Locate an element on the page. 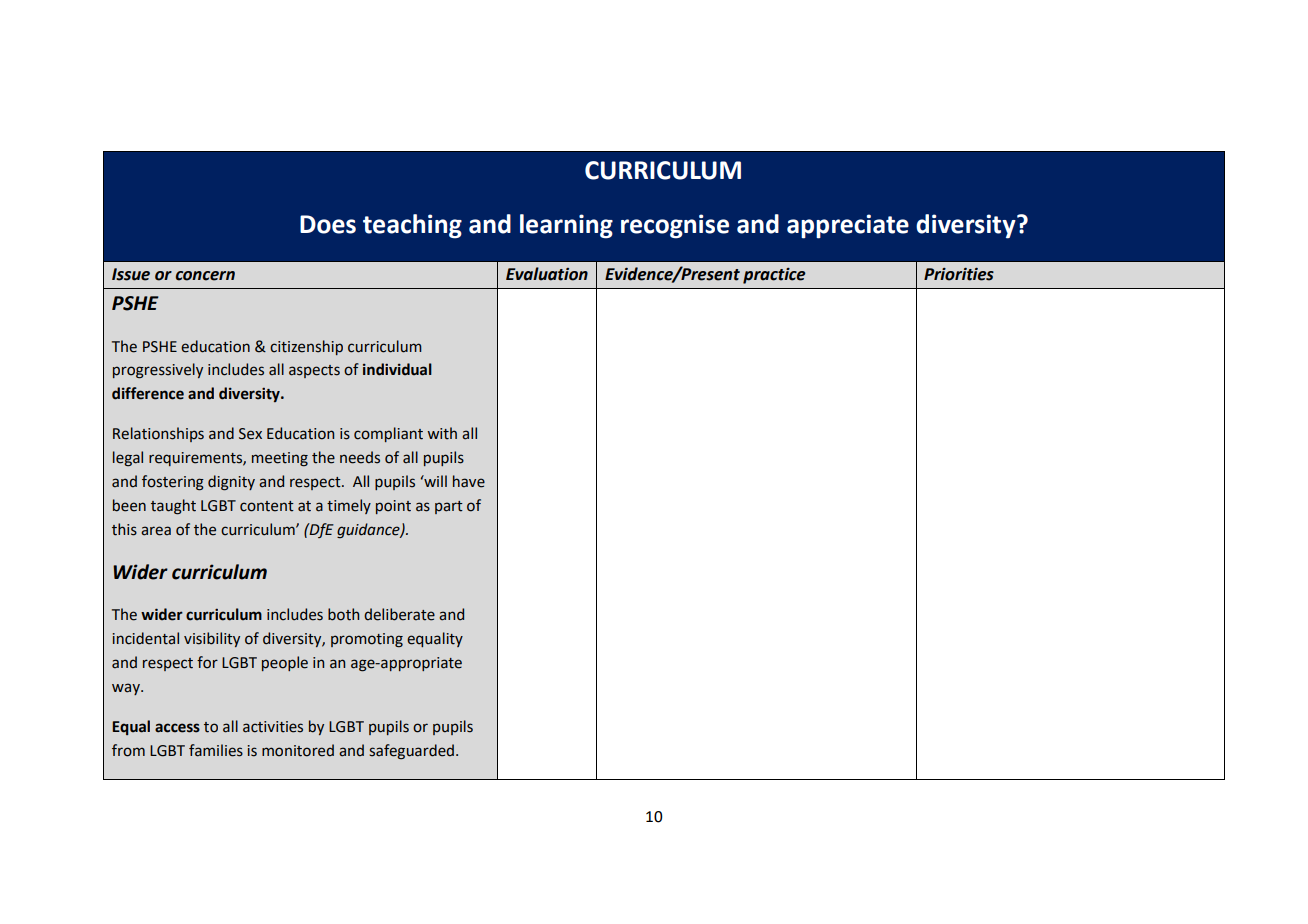 The height and width of the page is (924, 1308). concern is located at coordinates (205, 276).
